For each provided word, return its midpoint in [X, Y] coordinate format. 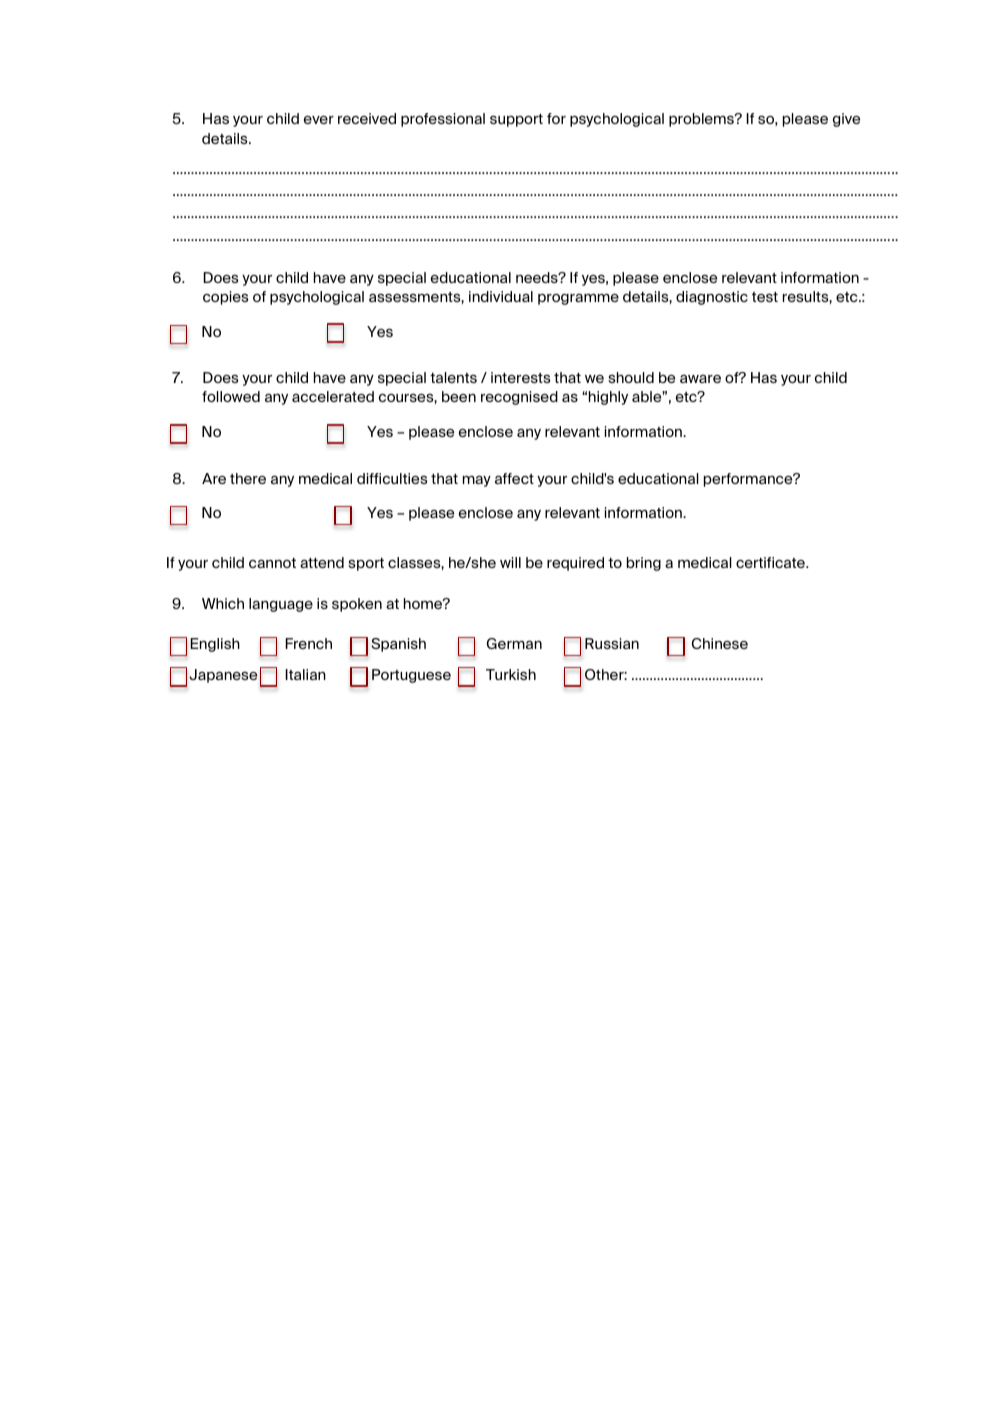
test [765, 297]
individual [501, 296]
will [510, 562]
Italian [305, 674]
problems [702, 120]
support [516, 120]
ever [319, 120]
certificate [772, 562]
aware [700, 378]
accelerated [333, 396]
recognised [519, 398]
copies [226, 298]
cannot [272, 563]
